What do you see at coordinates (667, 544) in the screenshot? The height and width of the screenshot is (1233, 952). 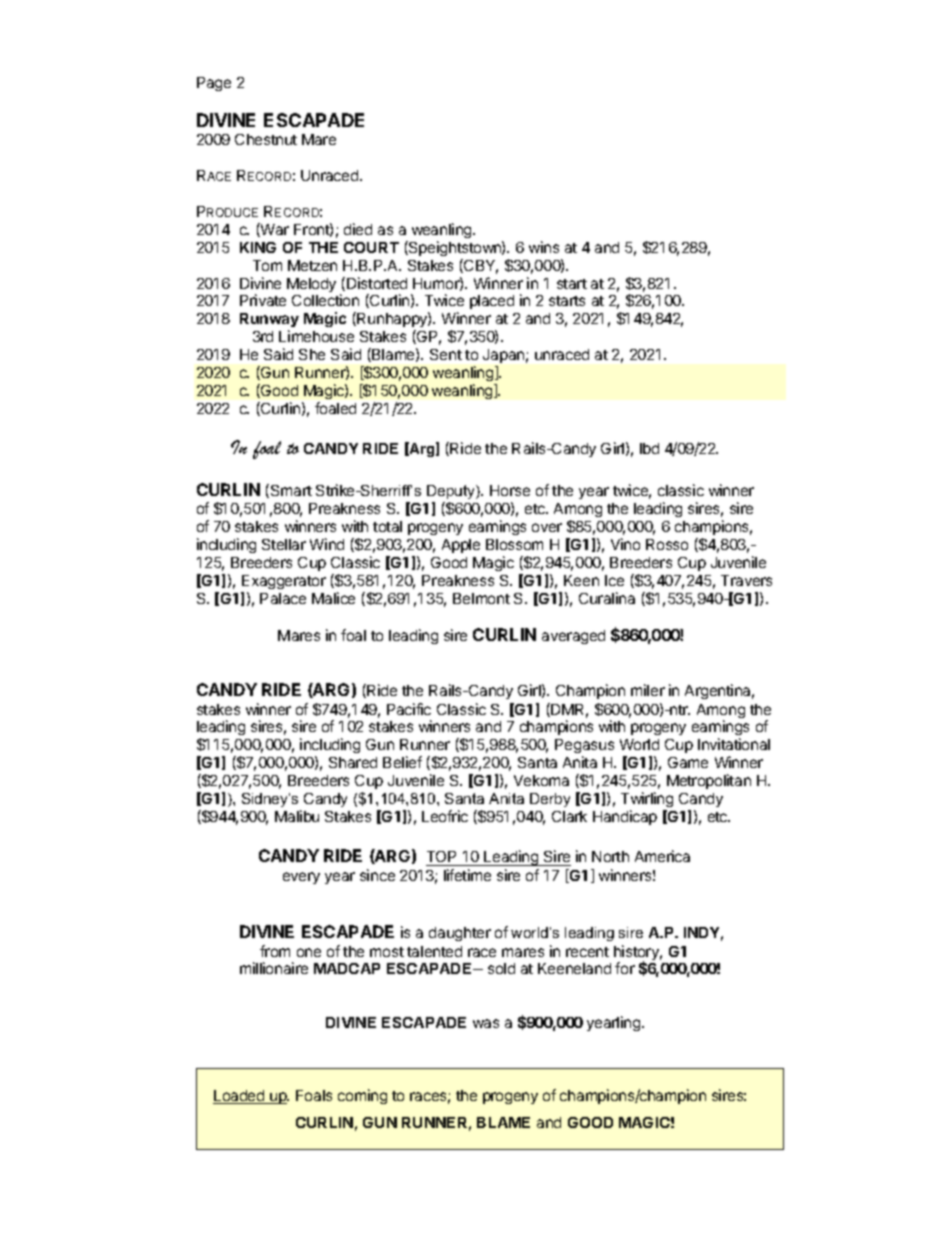 I see `Rosso` at bounding box center [667, 544].
